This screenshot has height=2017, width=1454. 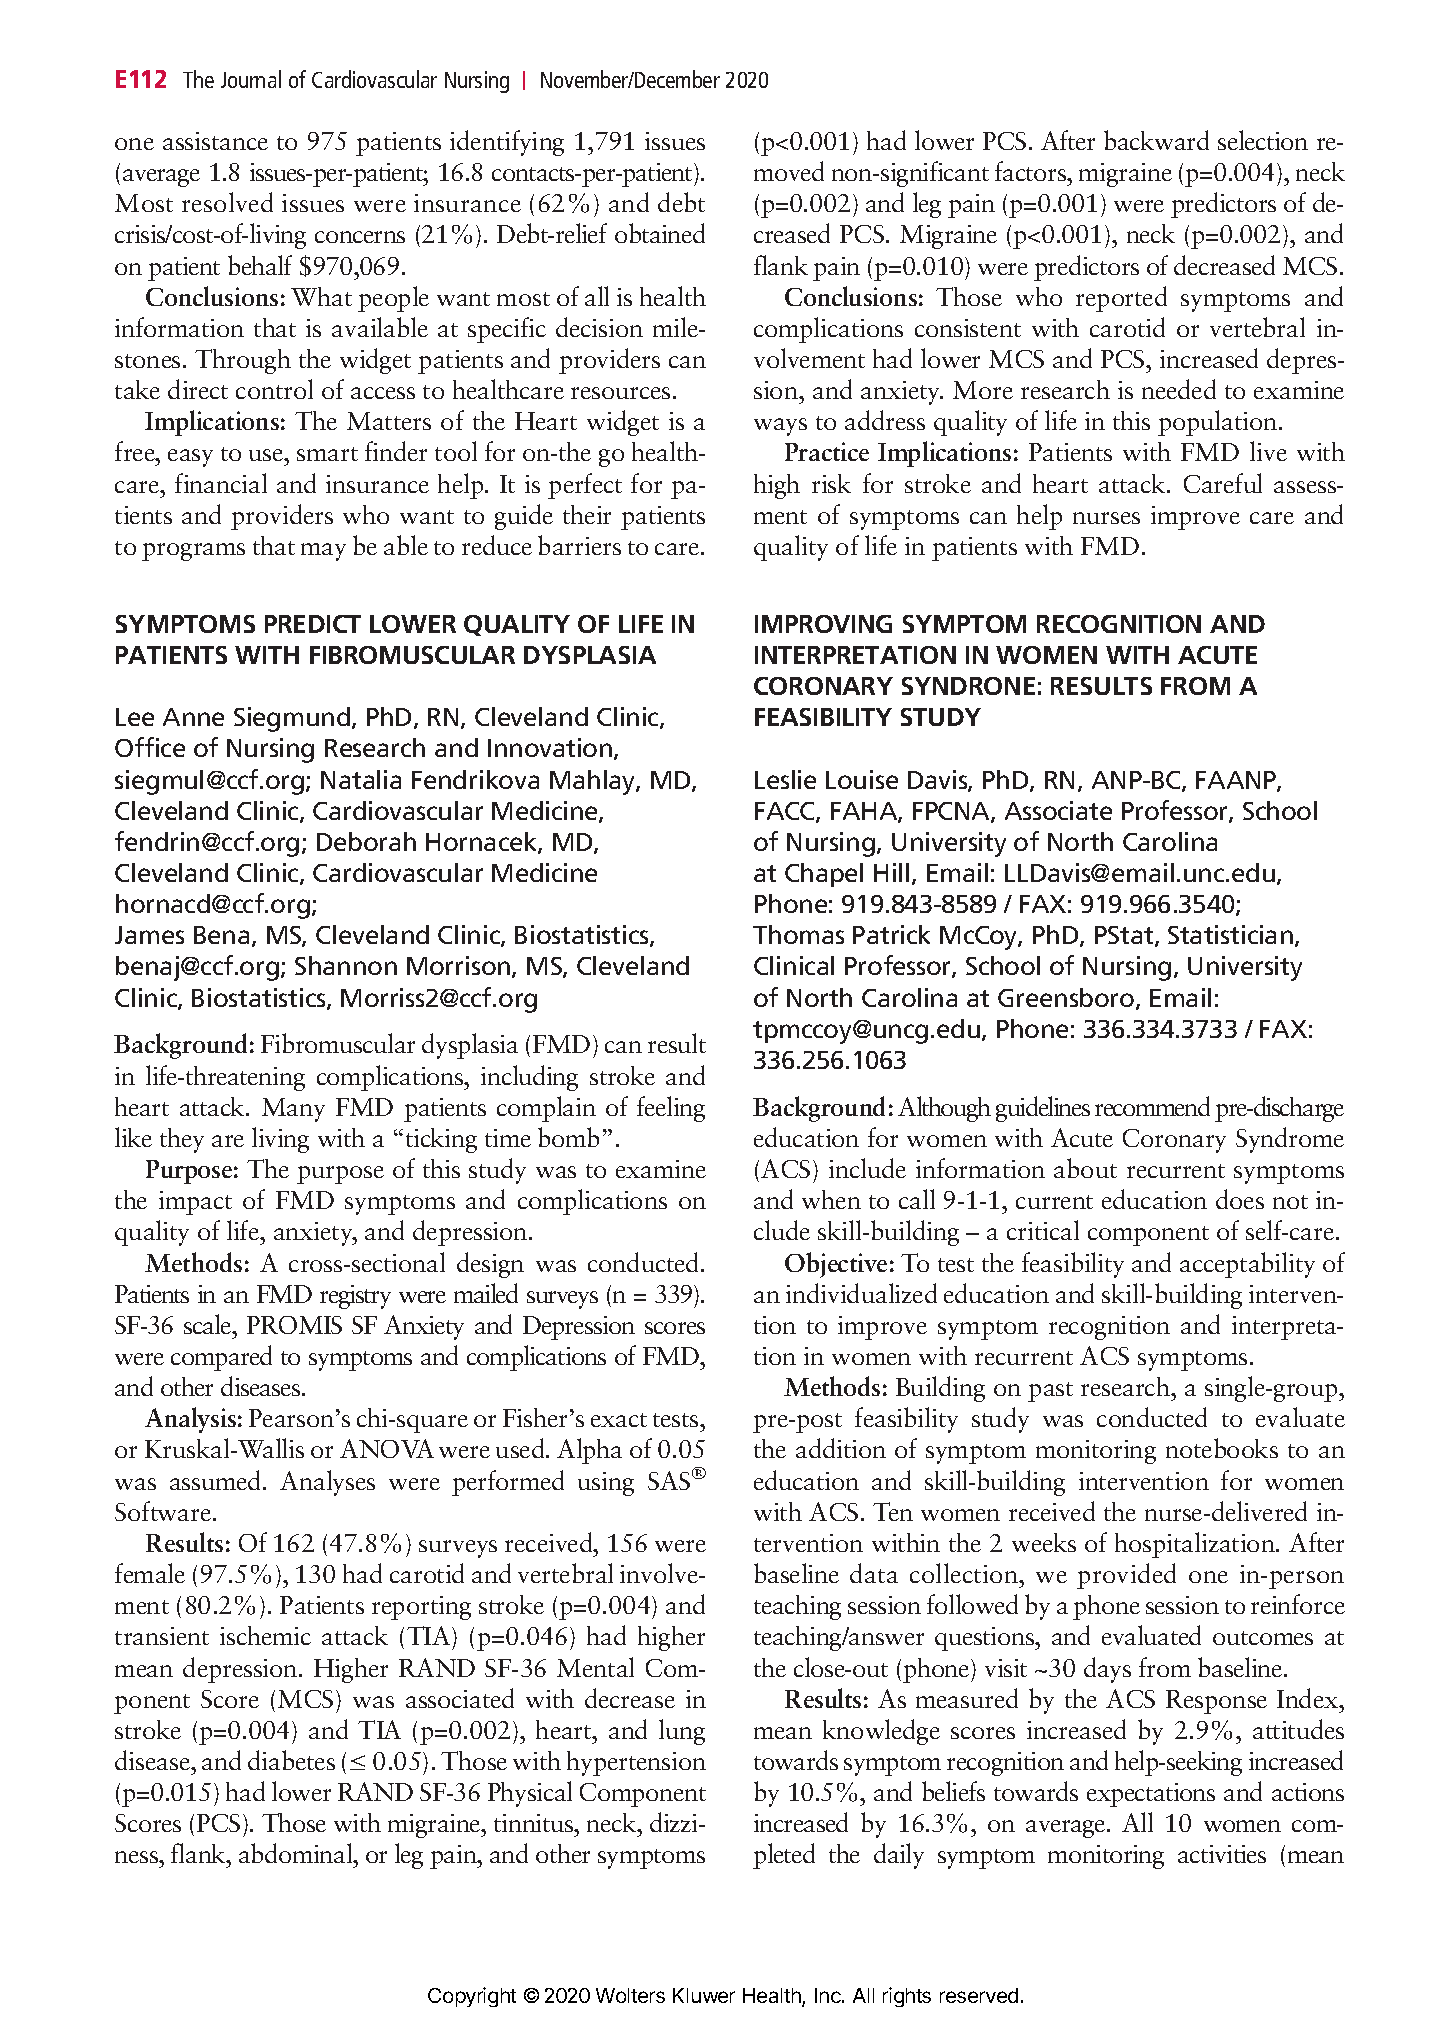 What do you see at coordinates (1222, 1854) in the screenshot?
I see `activities` at bounding box center [1222, 1854].
